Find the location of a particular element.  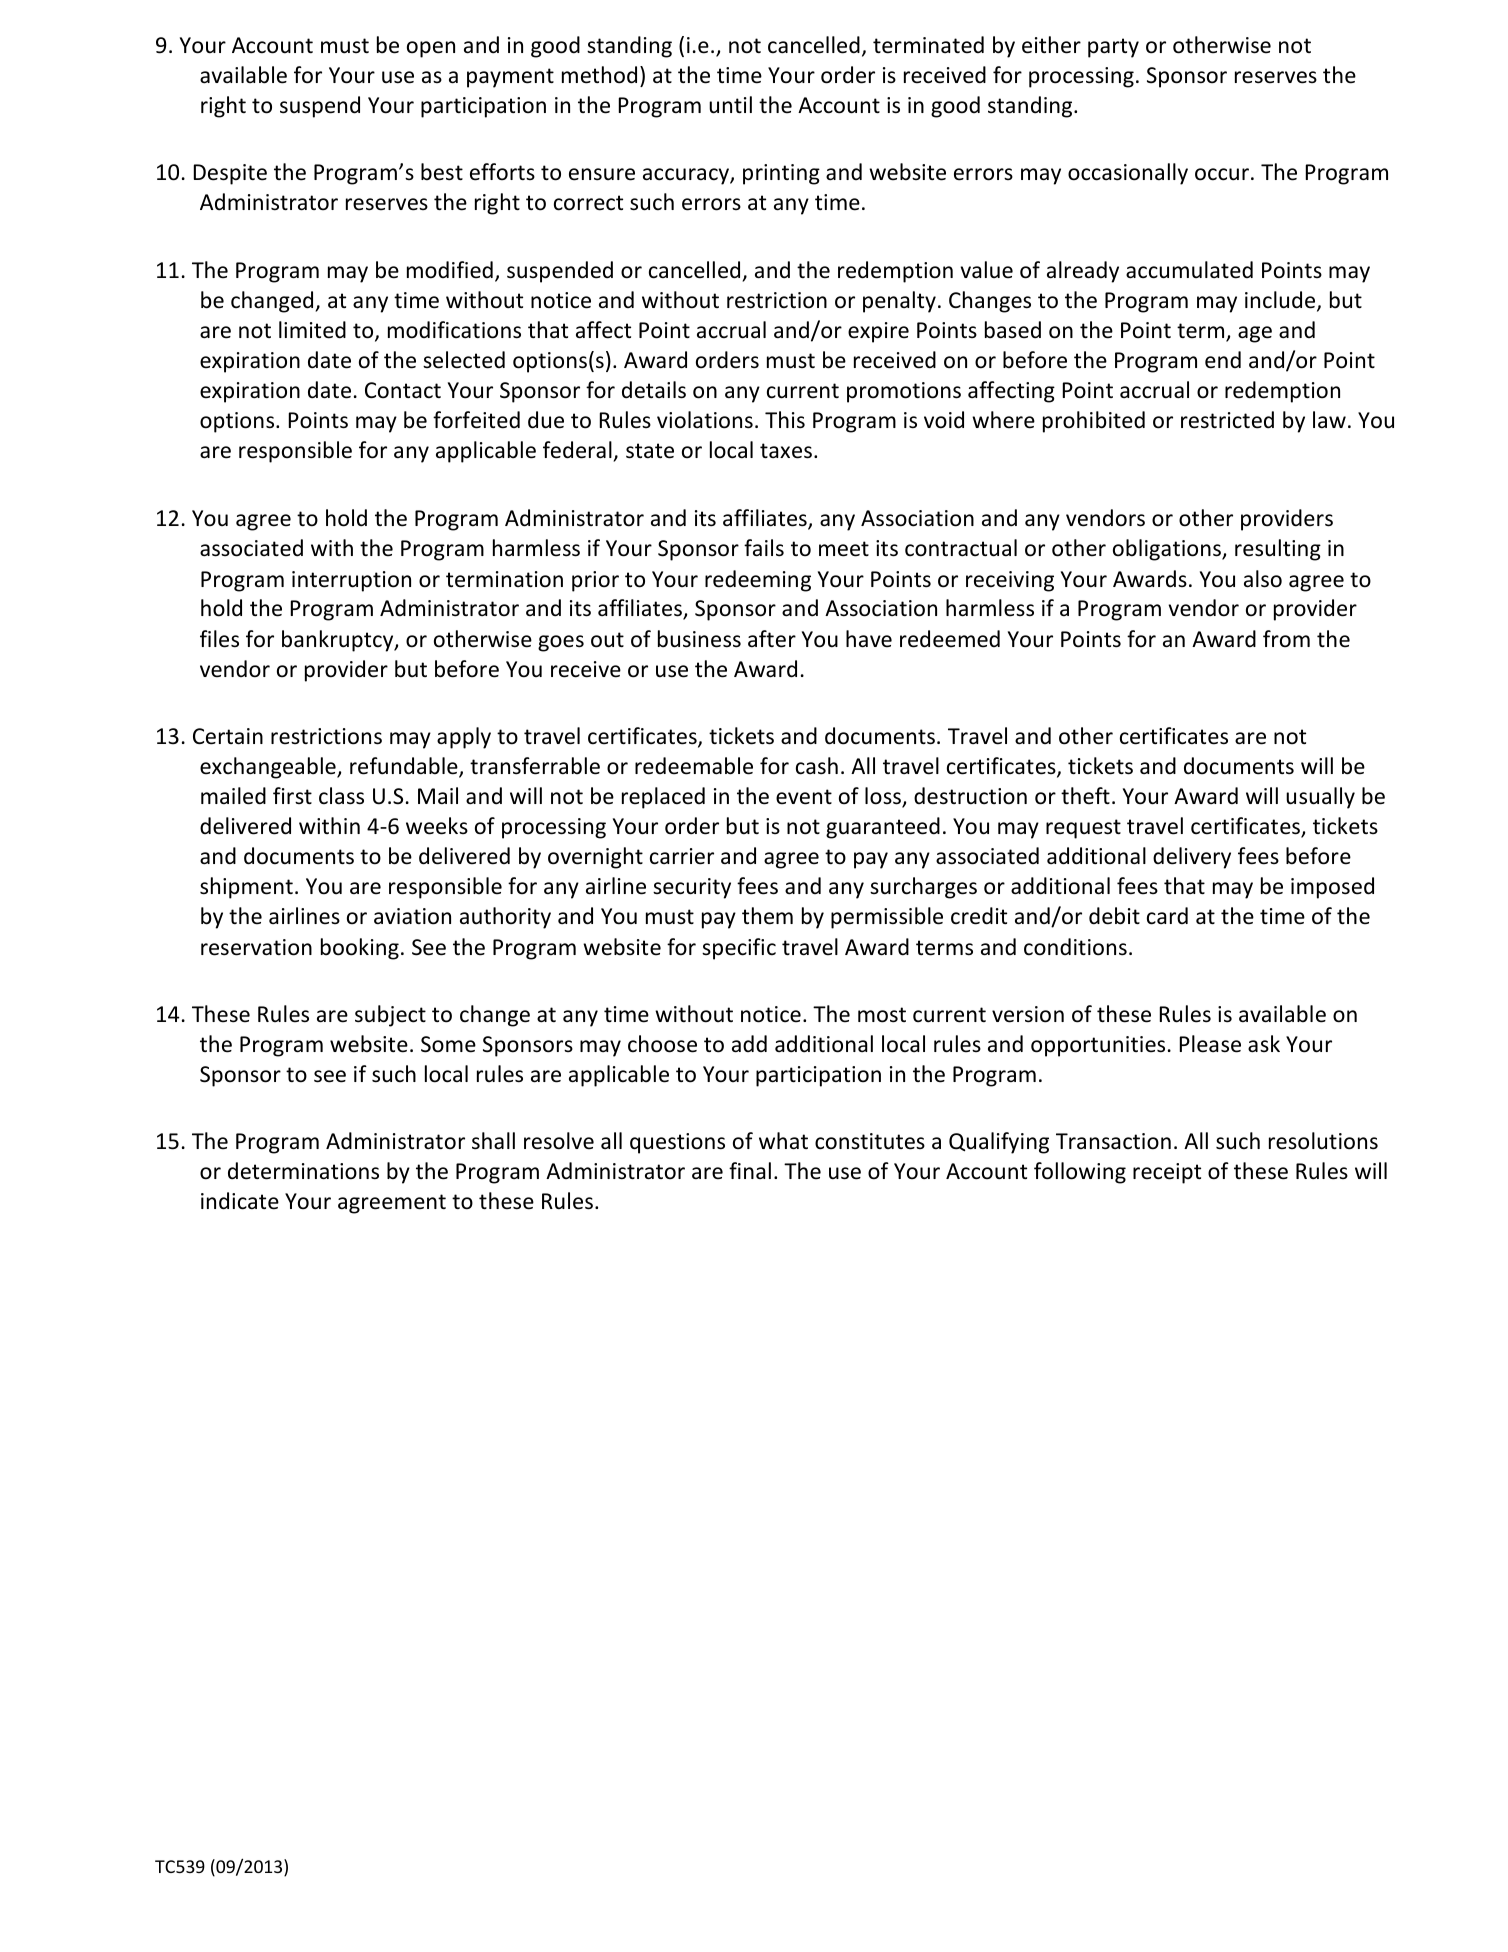

taxes is located at coordinates (786, 451).
